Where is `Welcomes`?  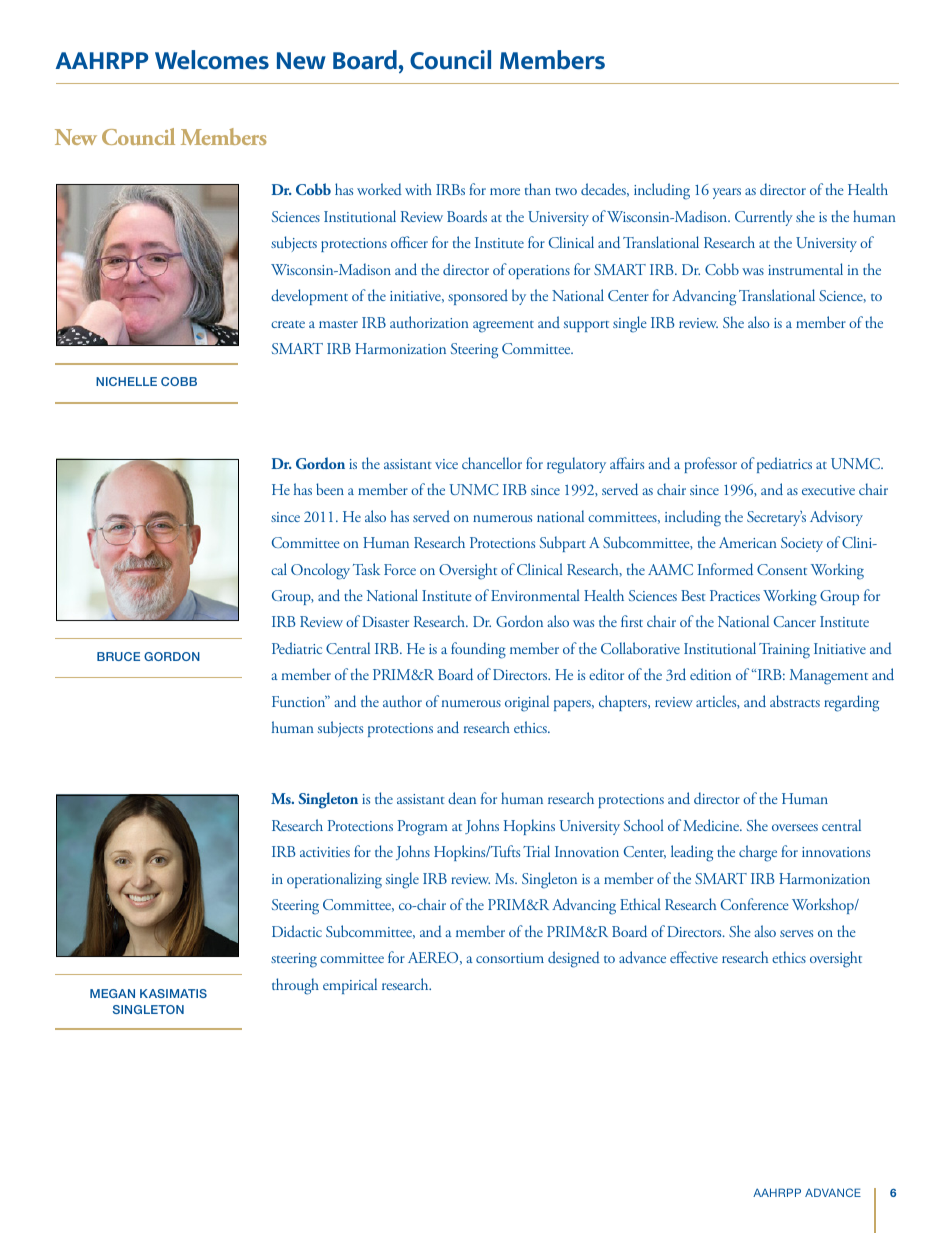 Welcomes is located at coordinates (212, 59).
